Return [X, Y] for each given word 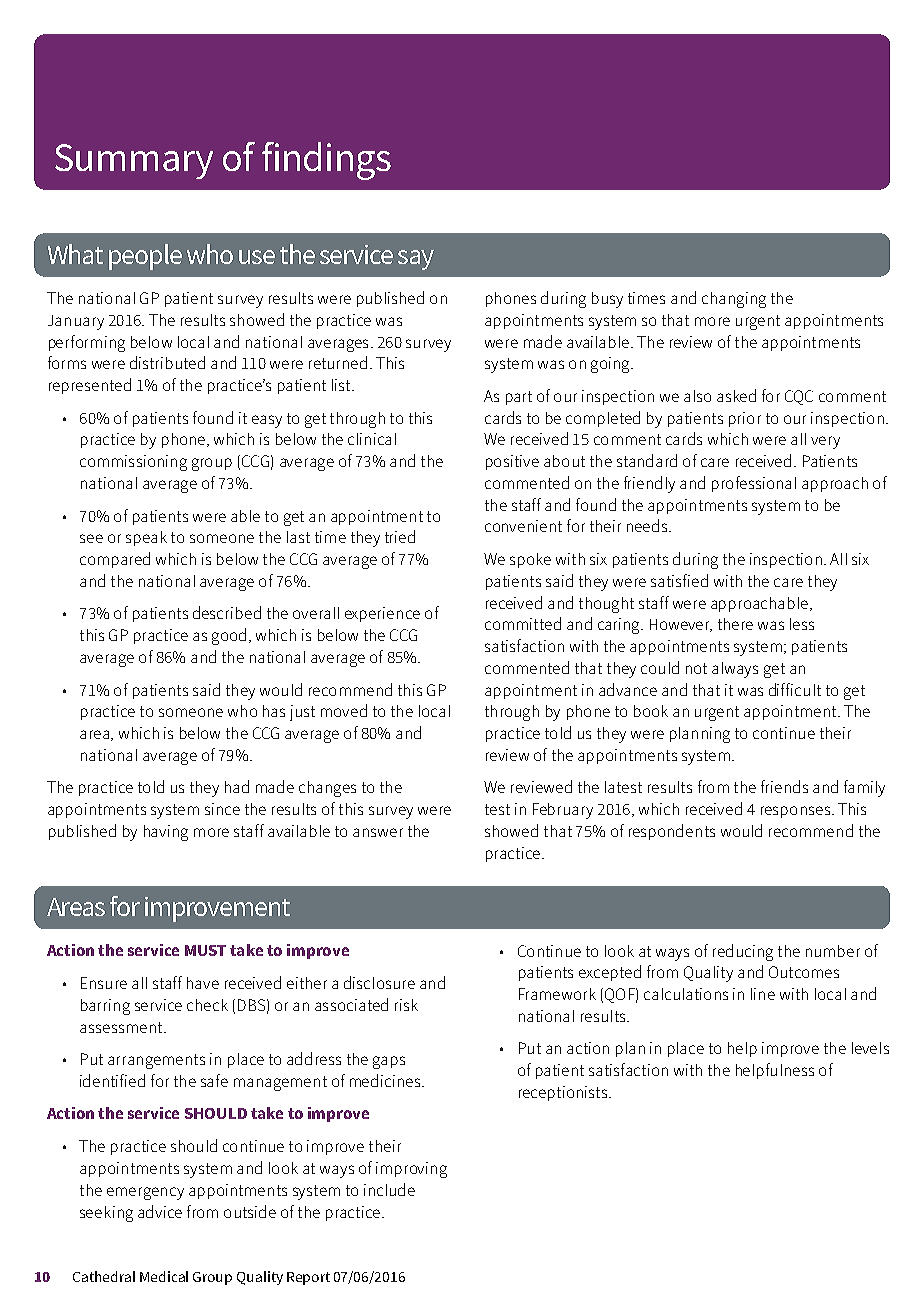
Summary [134, 161]
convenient [523, 526]
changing [734, 300]
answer [378, 832]
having [166, 833]
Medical [164, 1276]
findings [326, 161]
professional [754, 484]
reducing [743, 952]
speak [146, 538]
